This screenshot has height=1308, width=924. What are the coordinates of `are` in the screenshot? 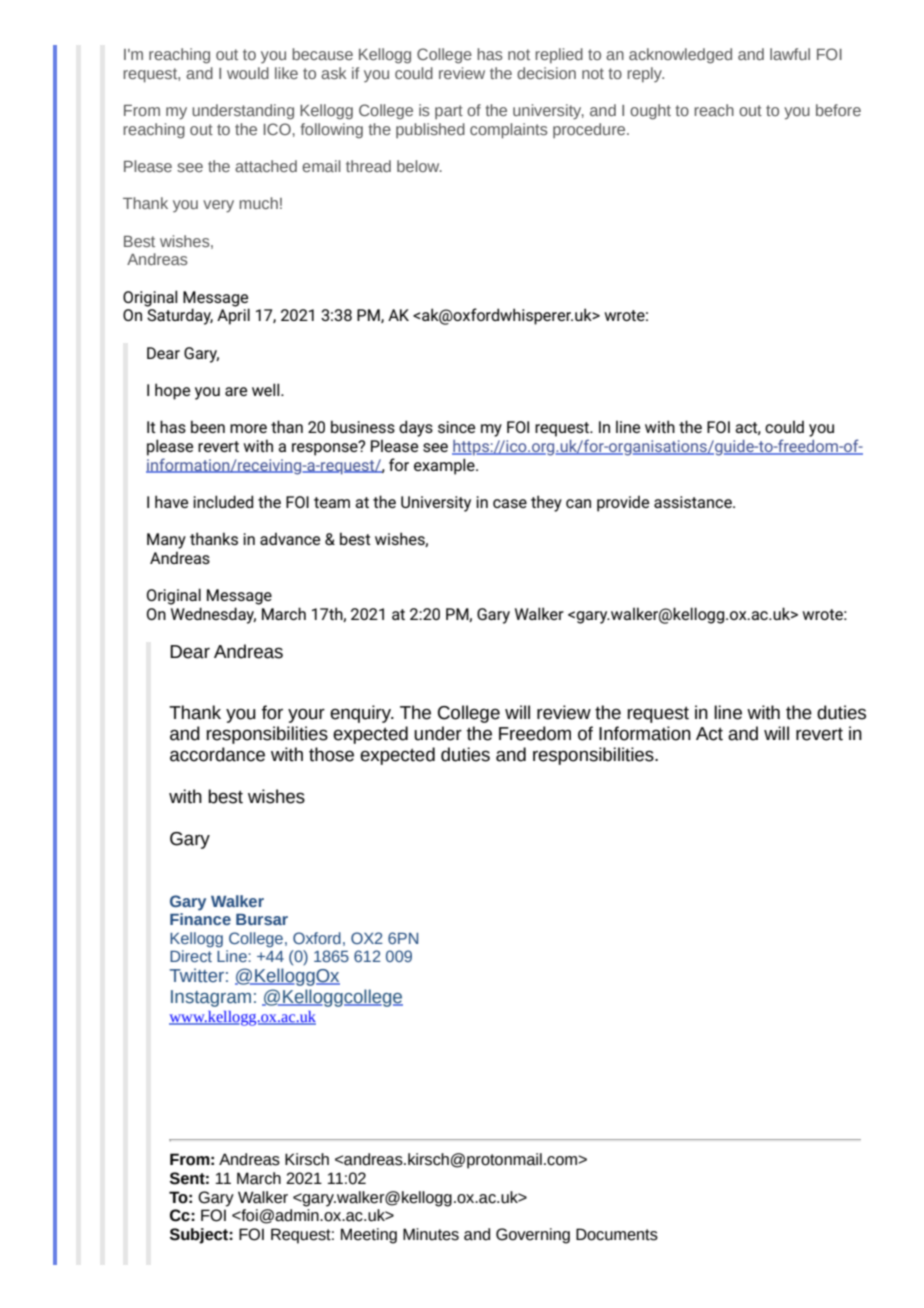 It's located at (236, 391).
